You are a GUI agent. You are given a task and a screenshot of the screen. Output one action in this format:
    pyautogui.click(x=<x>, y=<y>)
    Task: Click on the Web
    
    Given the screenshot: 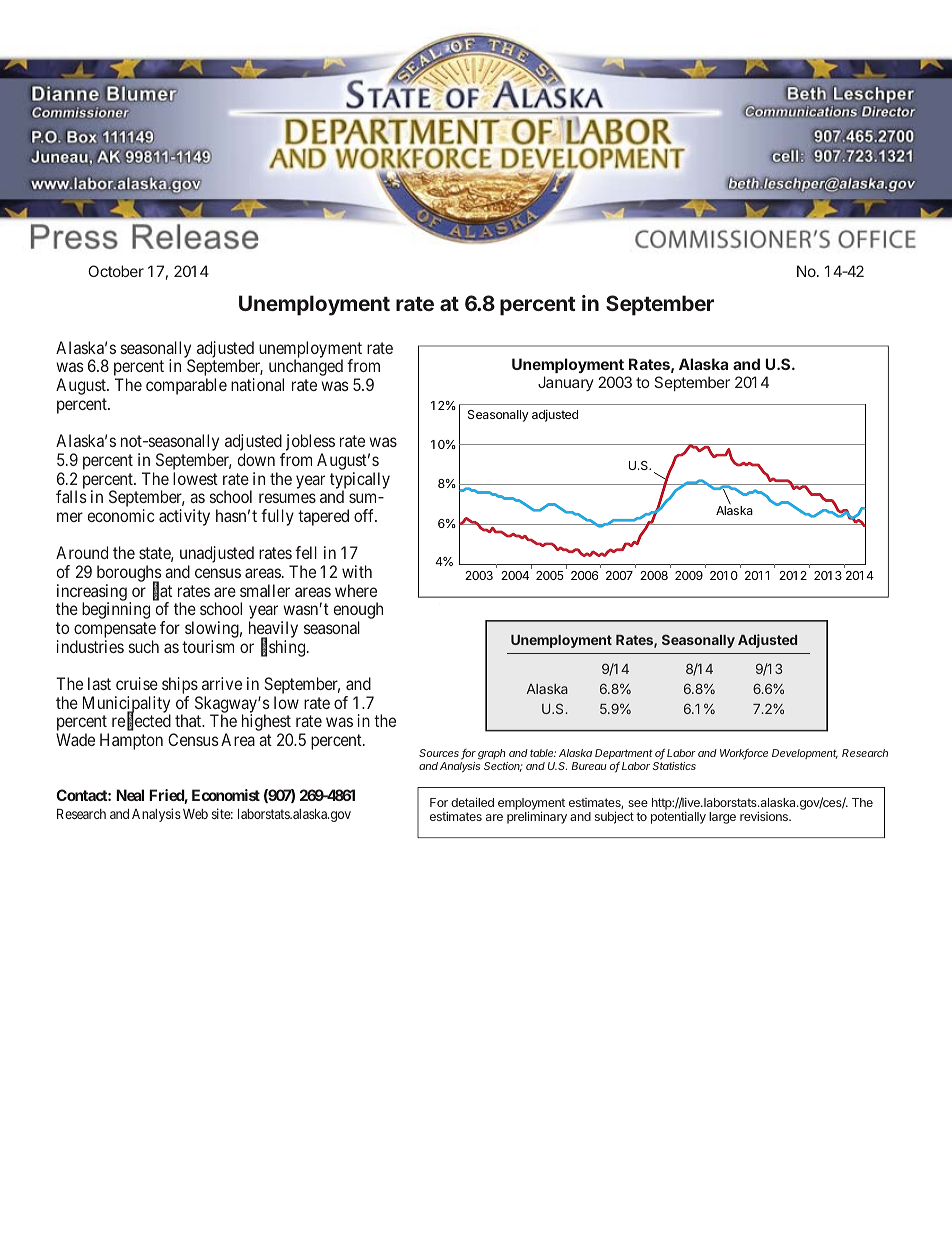 What is the action you would take?
    pyautogui.click(x=195, y=814)
